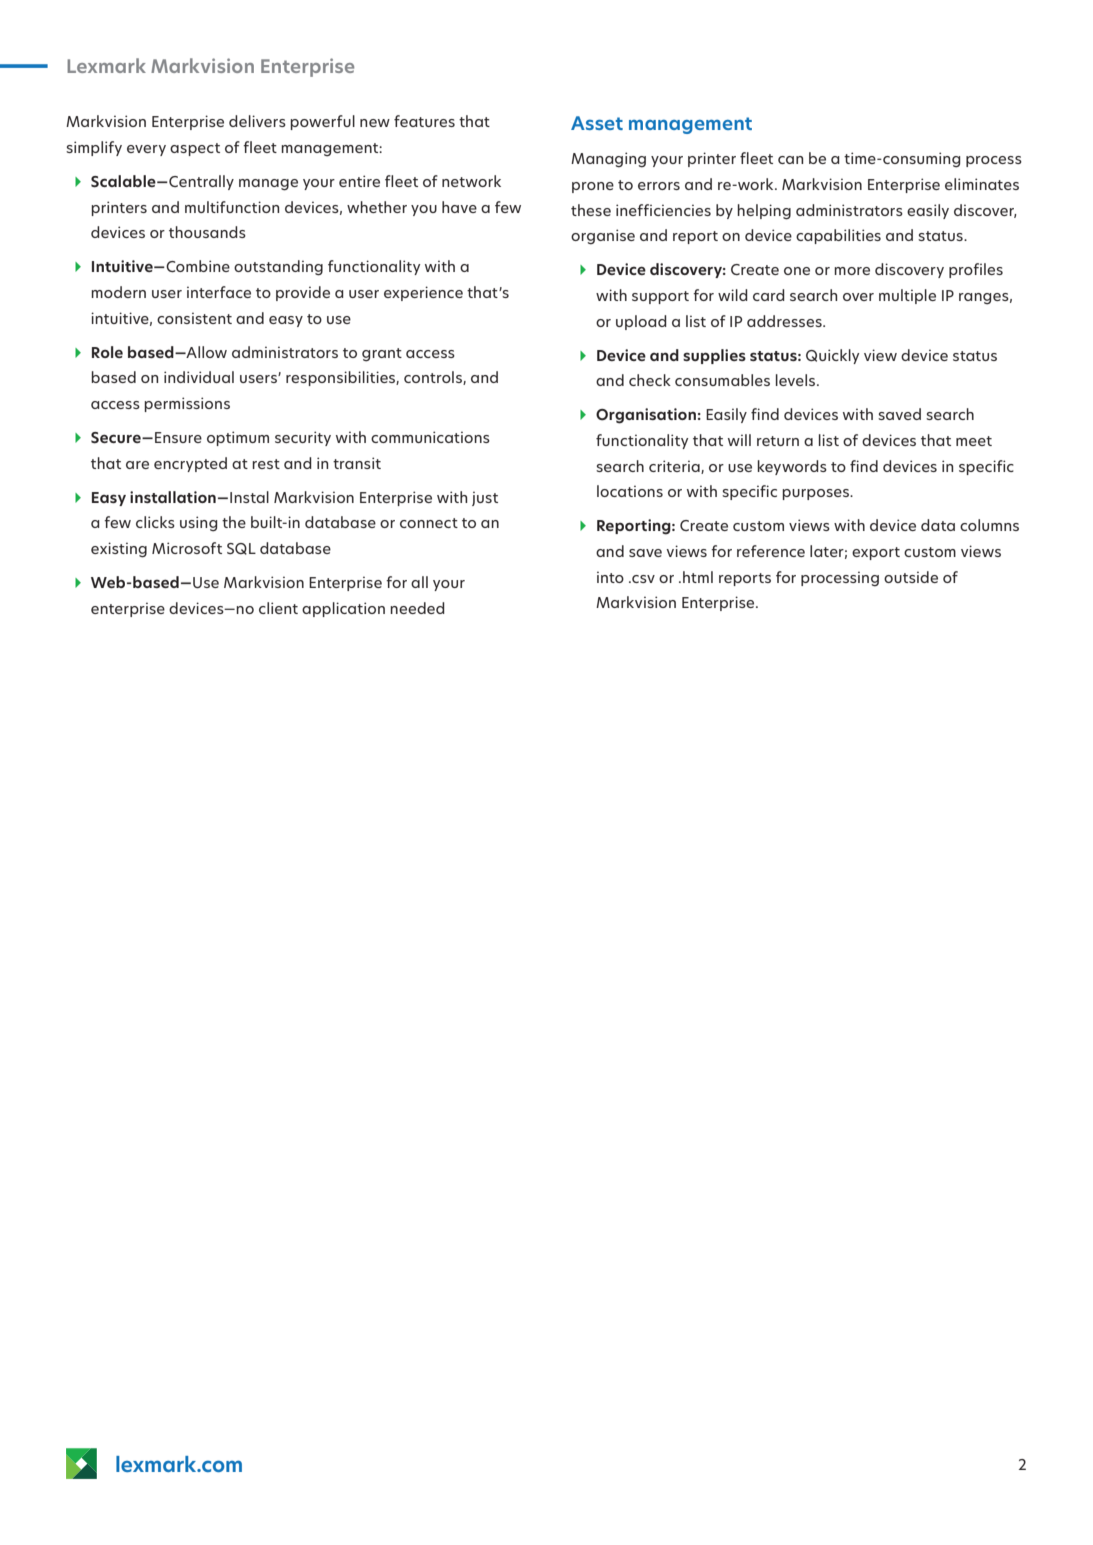 This page has height=1545, width=1093. Describe the element at coordinates (974, 441) in the page. I see `meet` at that location.
